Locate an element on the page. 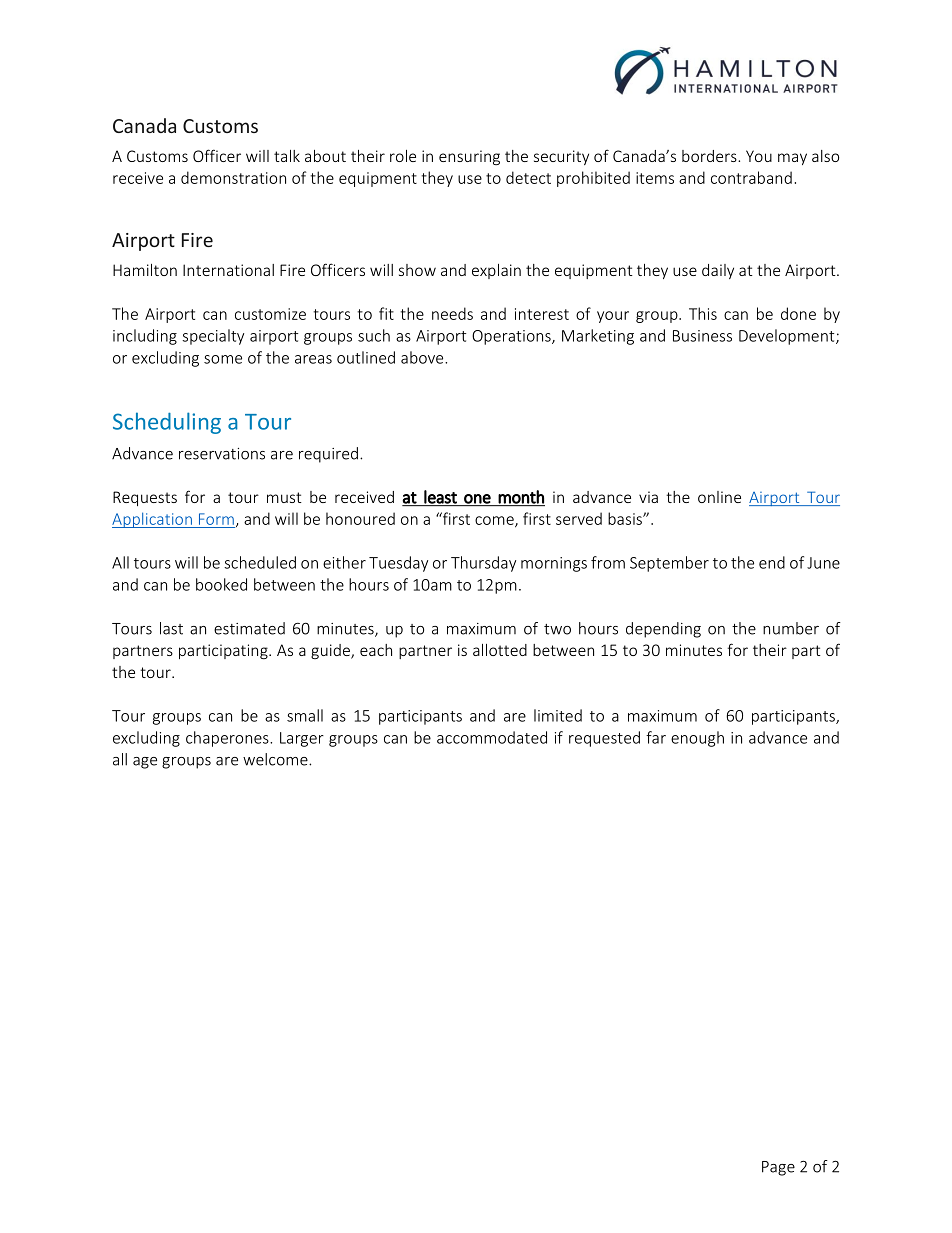 This page has width=952, height=1233. enough is located at coordinates (697, 739).
